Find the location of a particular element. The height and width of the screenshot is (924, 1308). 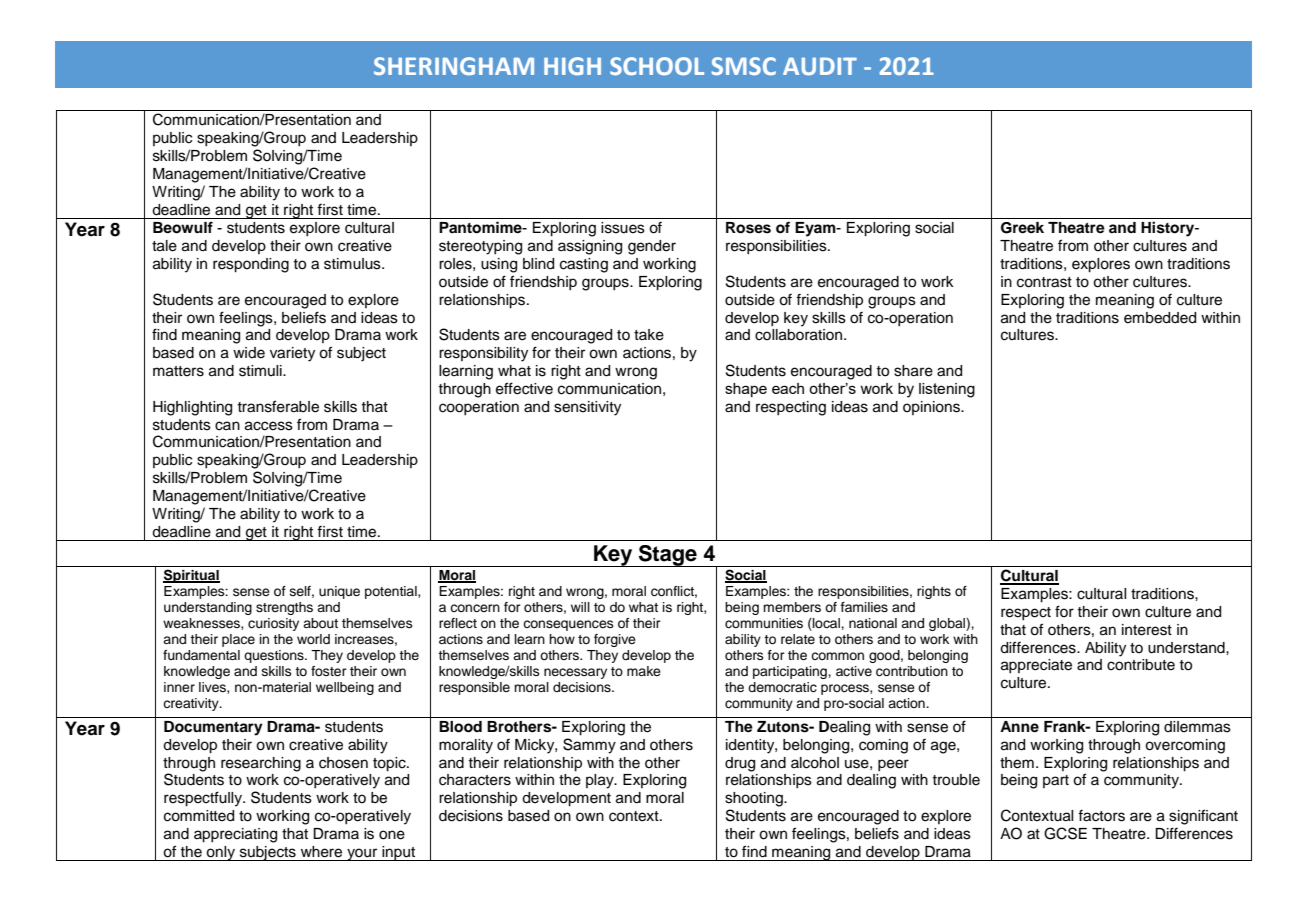

appreciating is located at coordinates (235, 835).
